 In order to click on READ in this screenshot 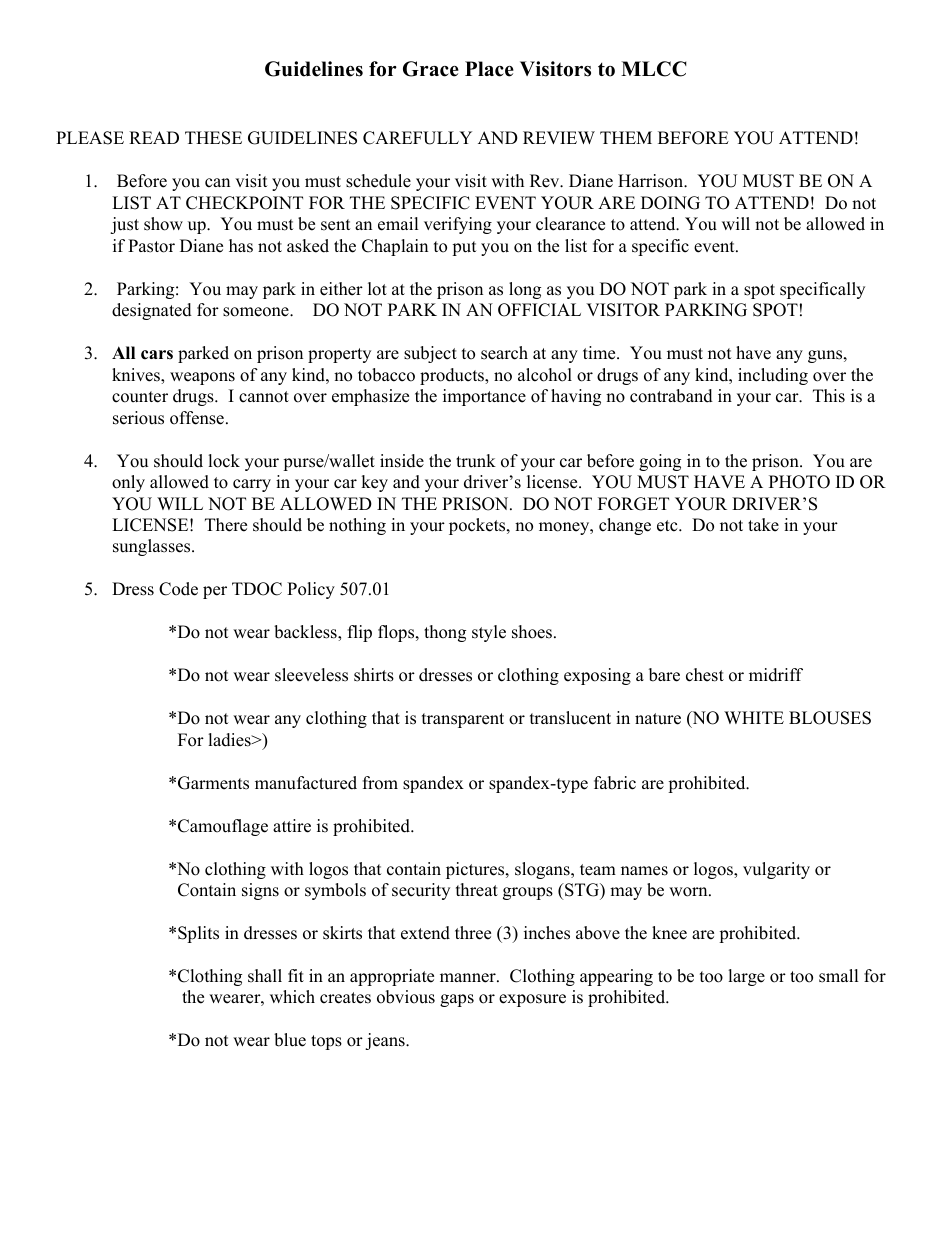, I will do `click(154, 137)`.
